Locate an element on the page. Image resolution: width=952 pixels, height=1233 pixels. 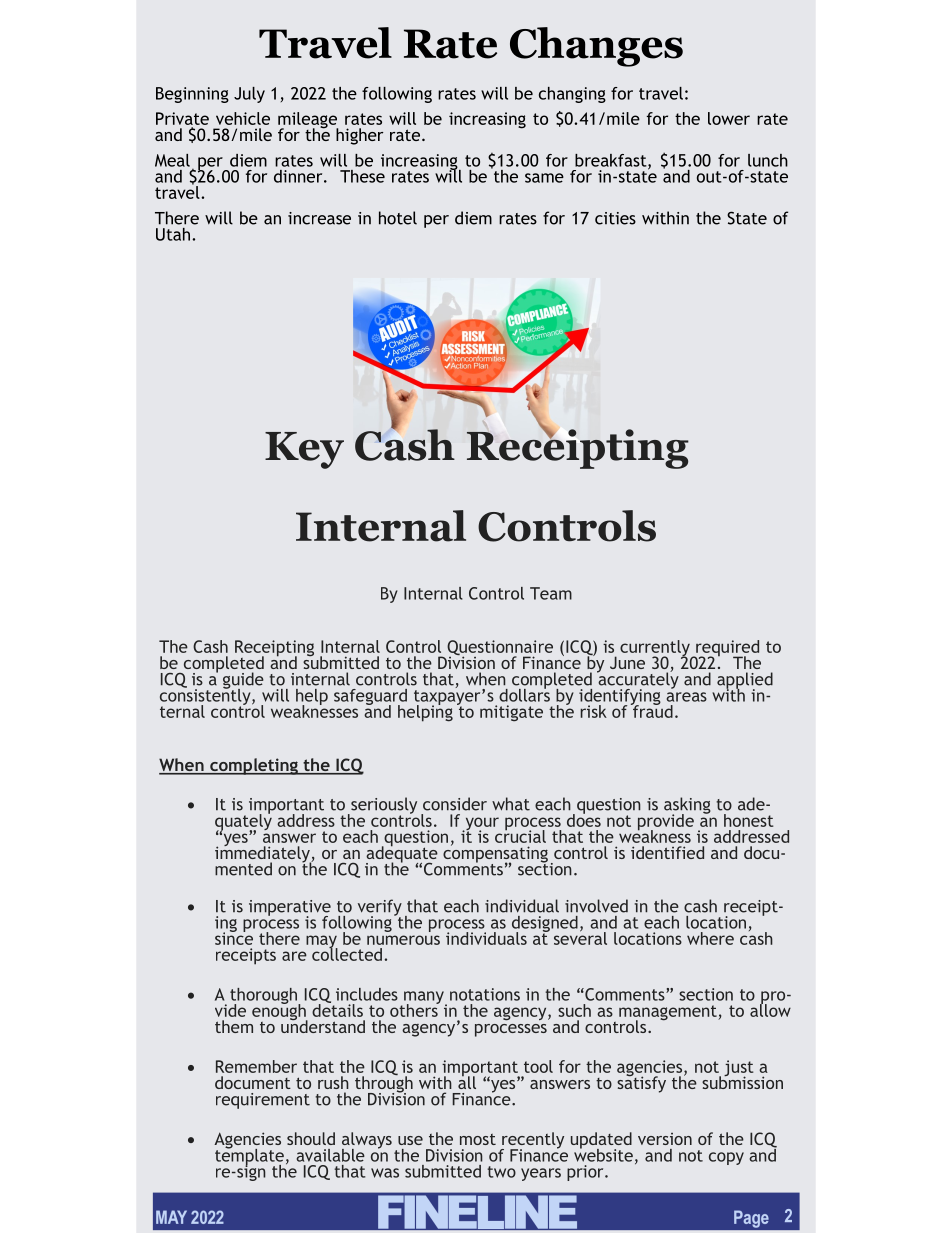
completing is located at coordinates (254, 766).
